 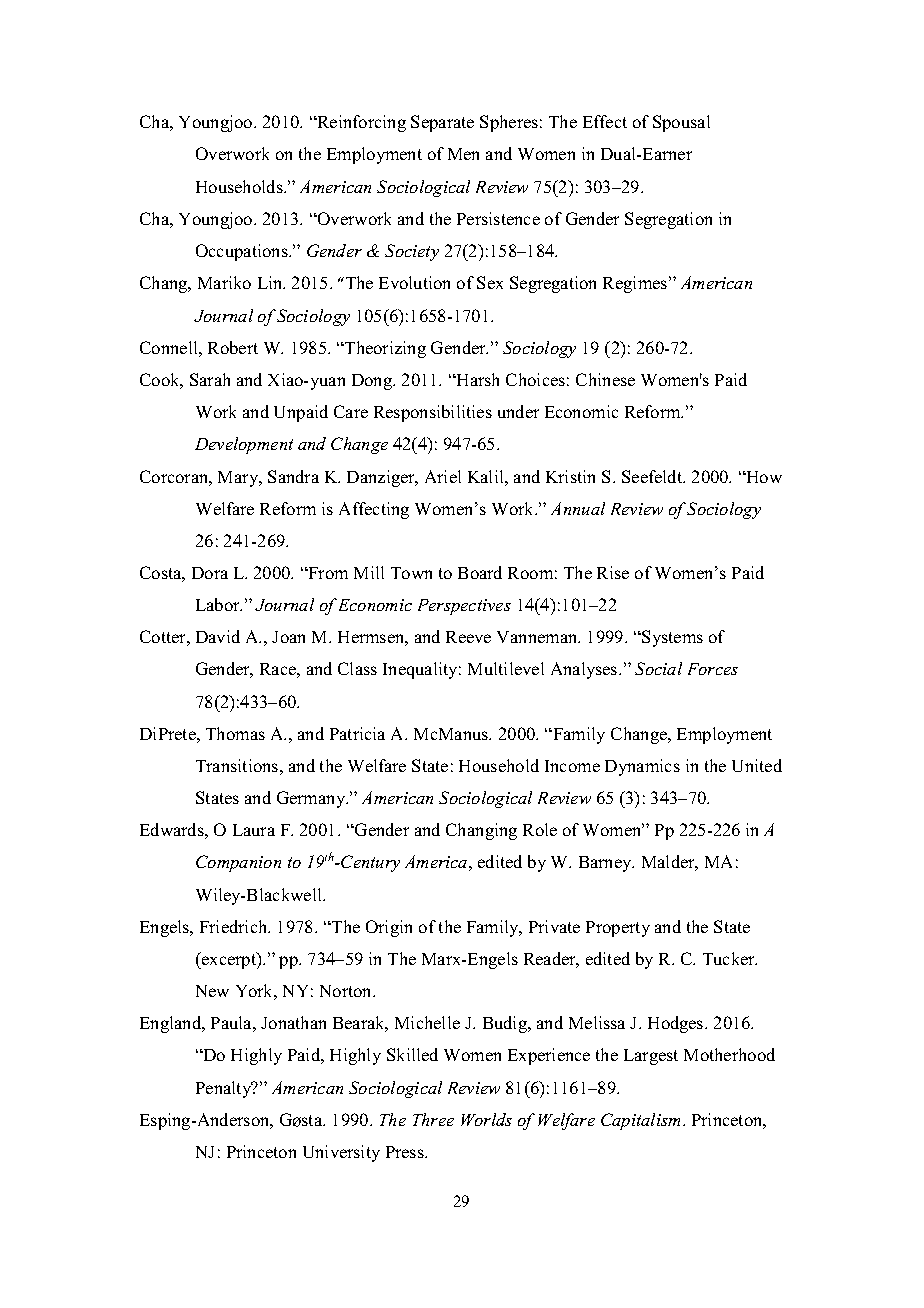 What do you see at coordinates (243, 252) in the screenshot?
I see `Occupations` at bounding box center [243, 252].
